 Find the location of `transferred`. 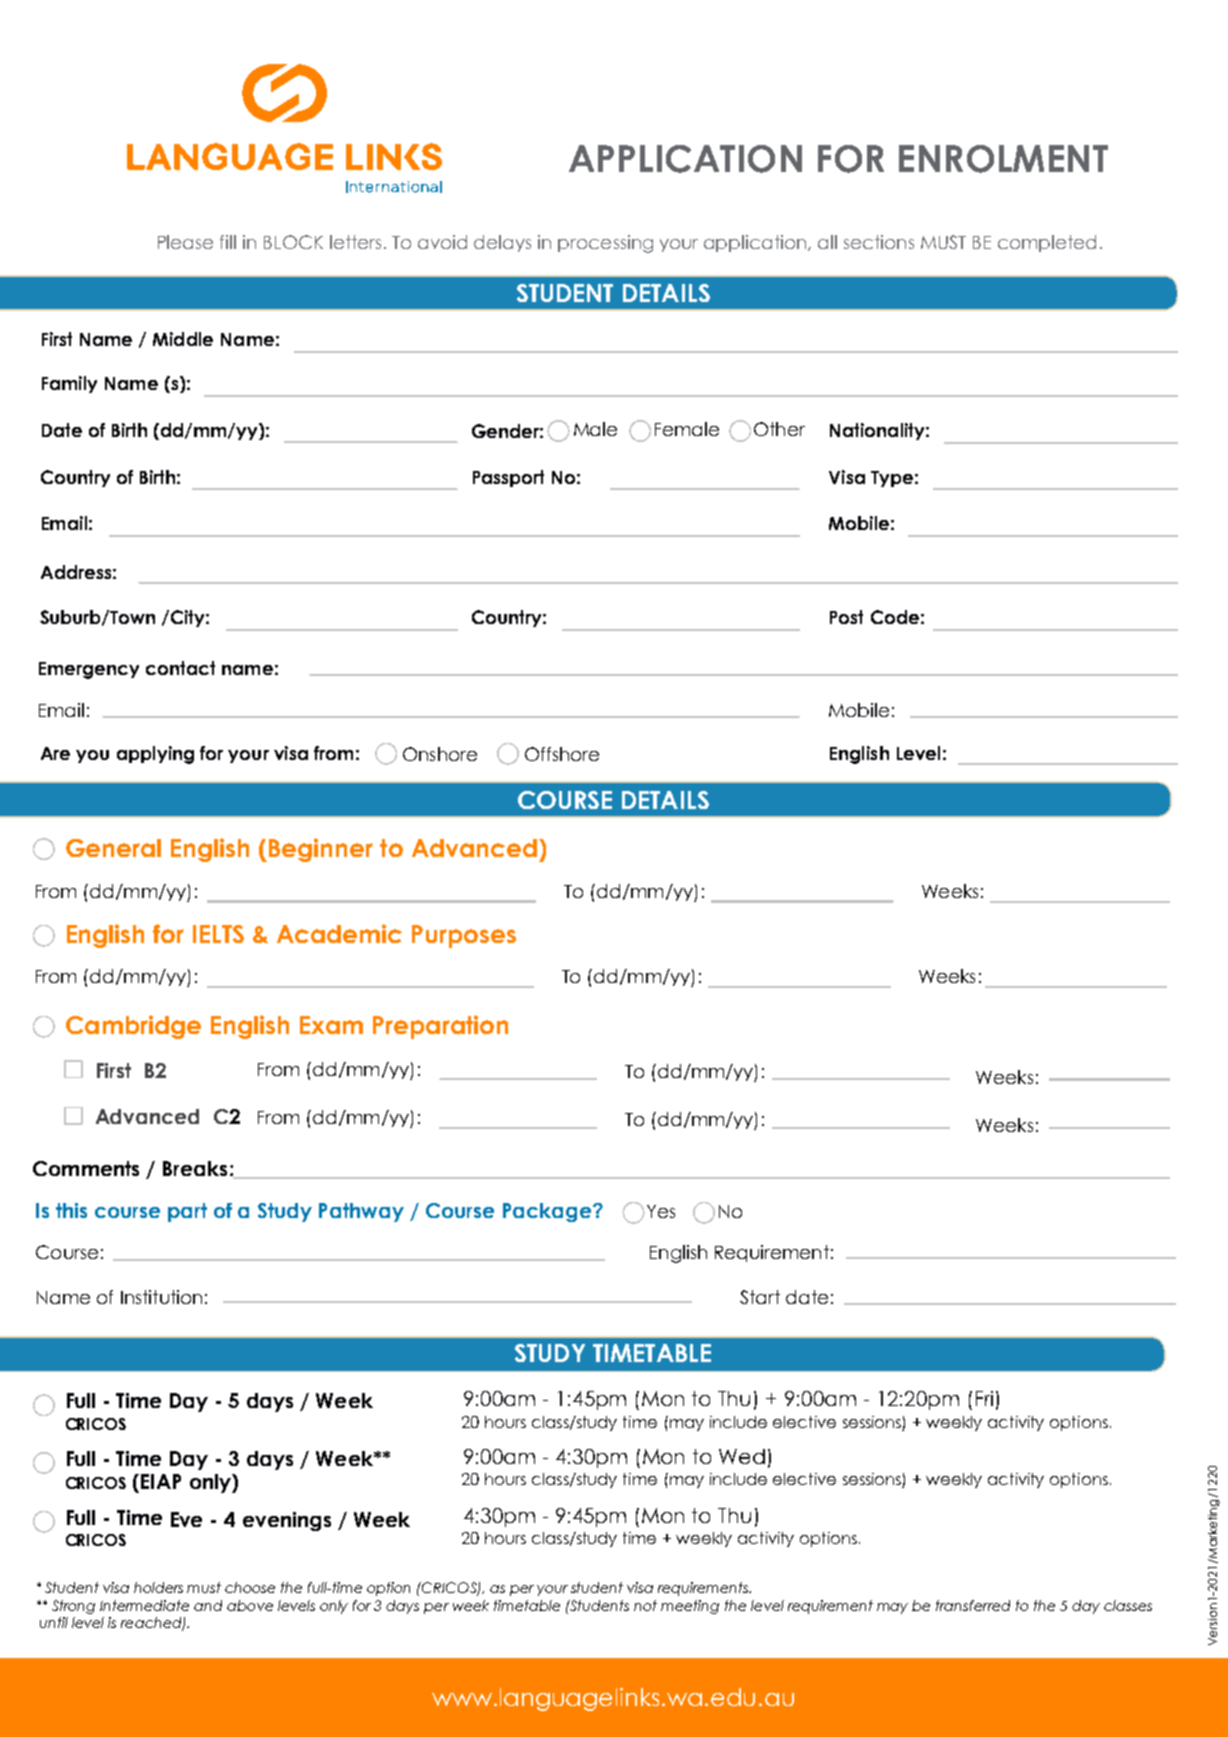

transferred is located at coordinates (973, 1605).
